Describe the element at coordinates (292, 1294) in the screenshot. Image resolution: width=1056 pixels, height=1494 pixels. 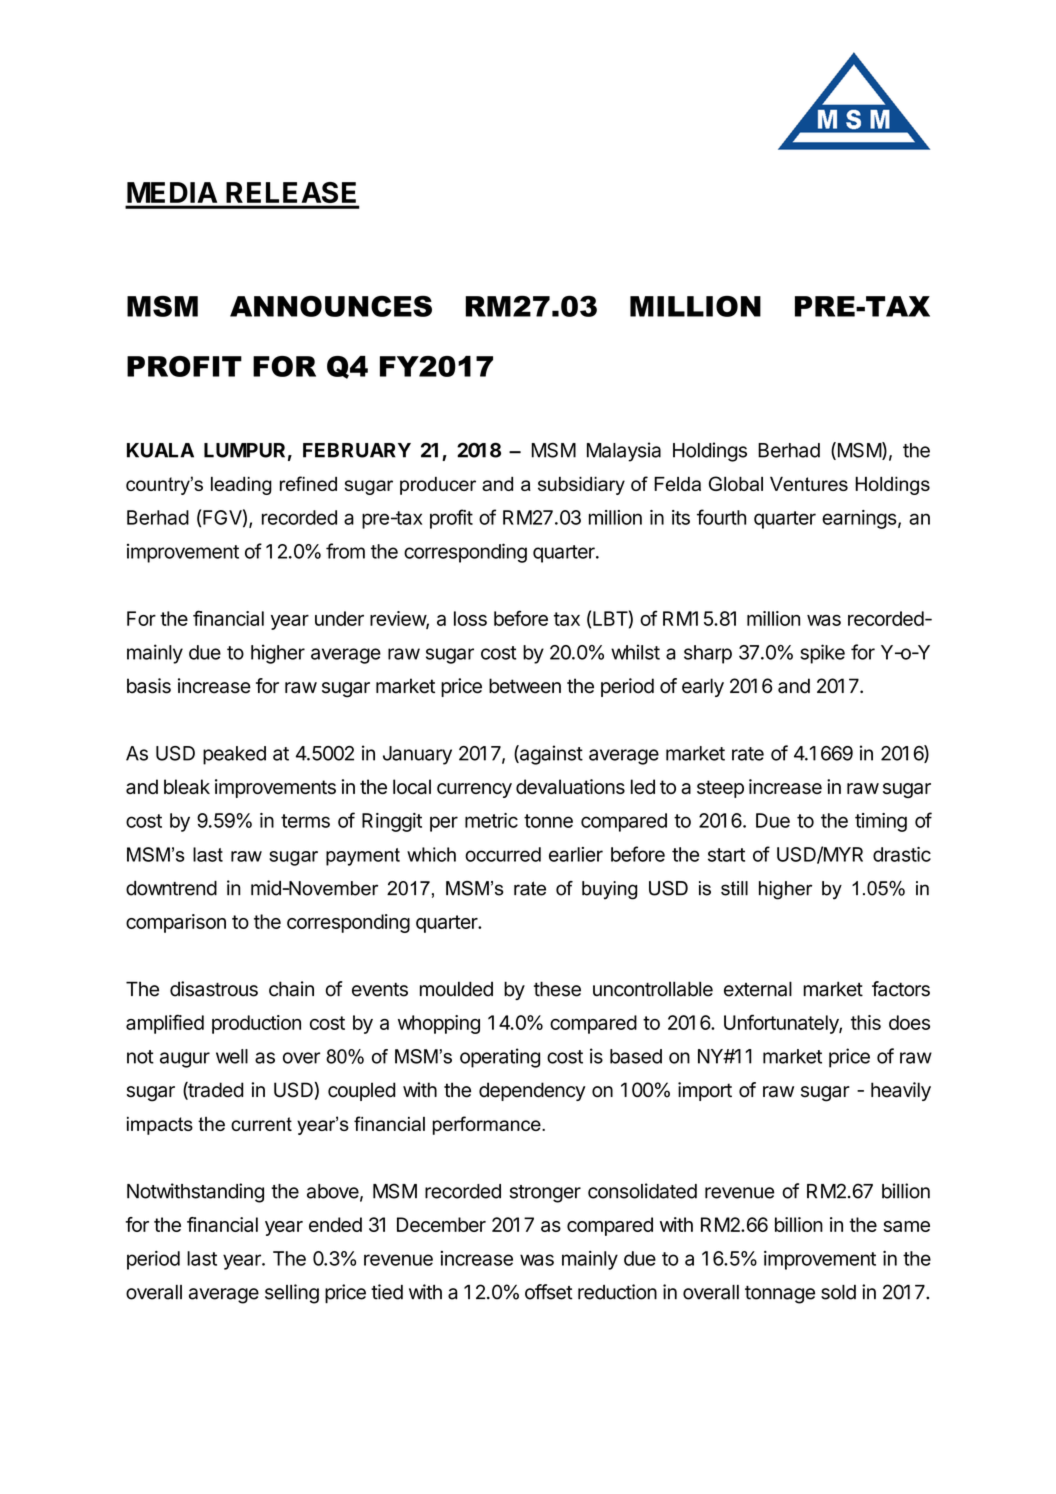
I see `selling` at that location.
